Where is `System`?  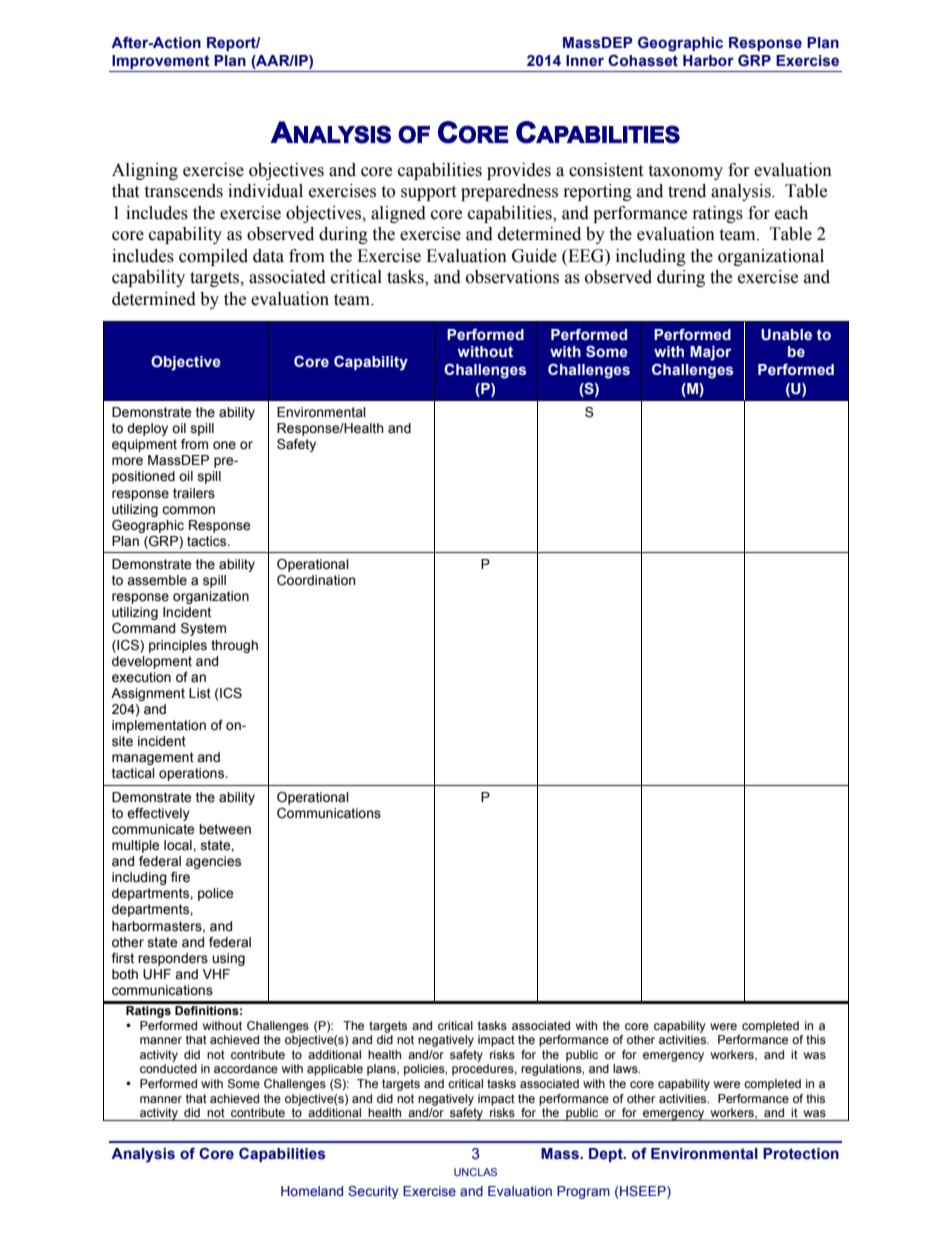 System is located at coordinates (203, 629).
